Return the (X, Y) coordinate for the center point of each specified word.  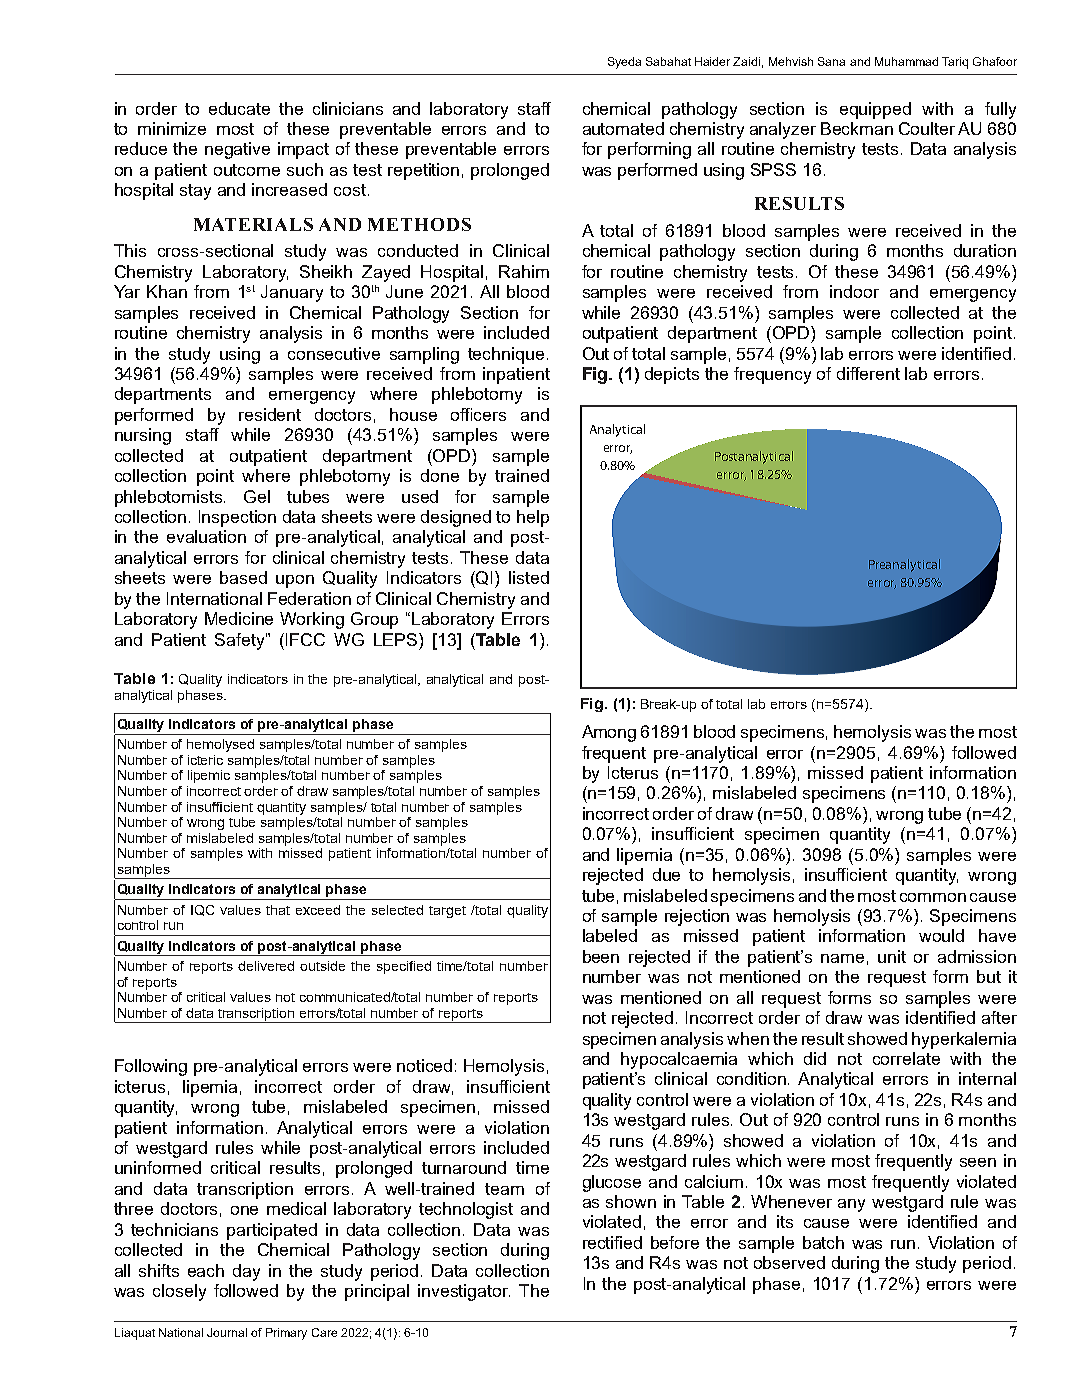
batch (823, 1242)
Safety (241, 641)
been (601, 956)
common (933, 897)
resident (270, 414)
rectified (612, 1242)
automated (623, 128)
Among (609, 733)
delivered (266, 966)
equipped (875, 110)
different (868, 373)
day (246, 1272)
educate (239, 108)
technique (506, 355)
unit (892, 956)
